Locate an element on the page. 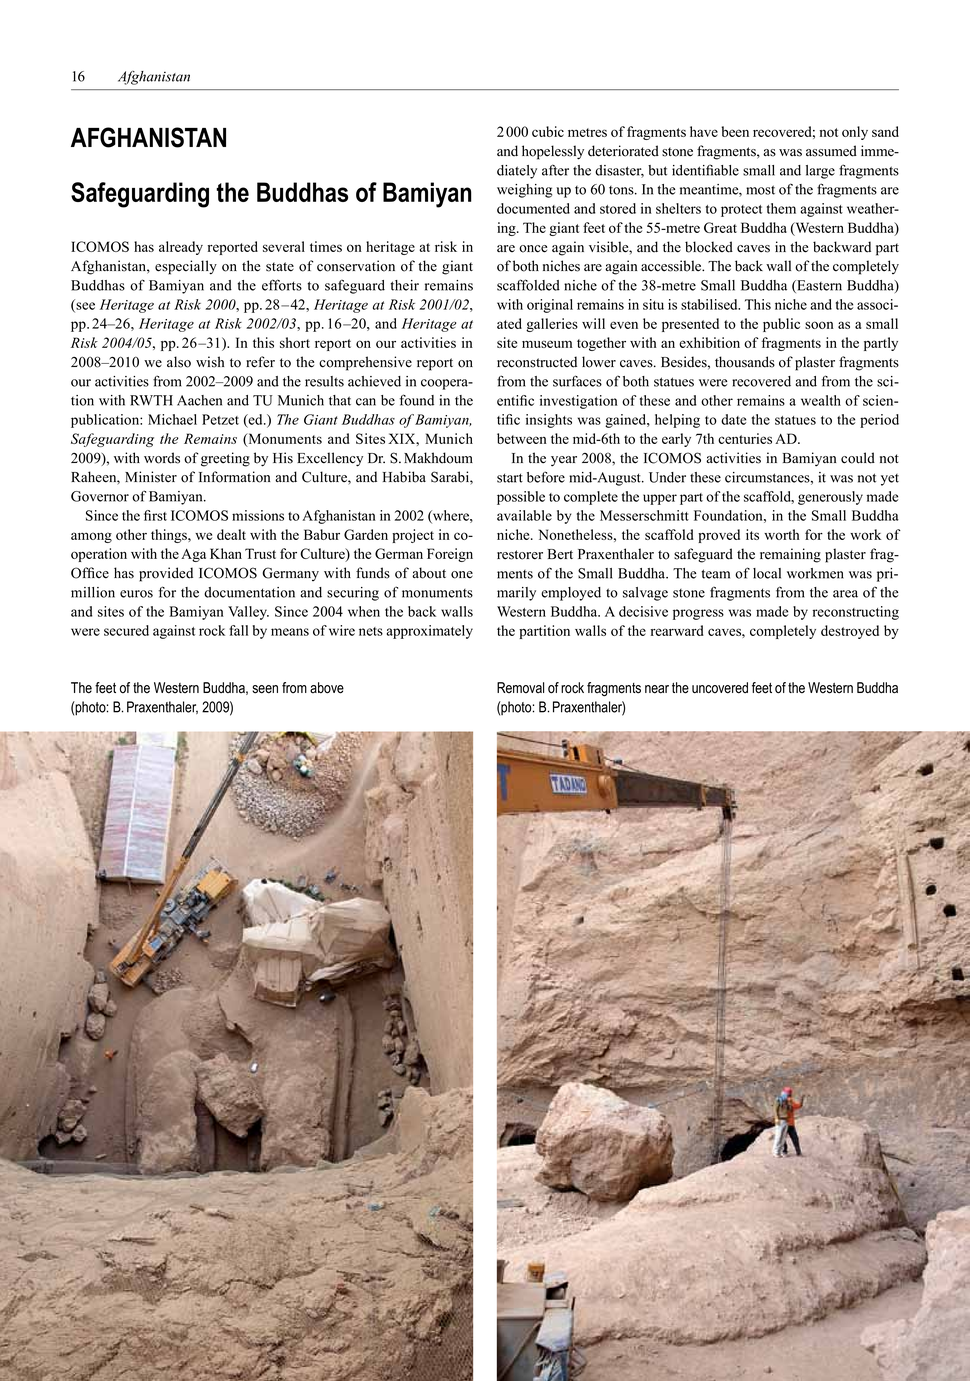  soon is located at coordinates (819, 325).
